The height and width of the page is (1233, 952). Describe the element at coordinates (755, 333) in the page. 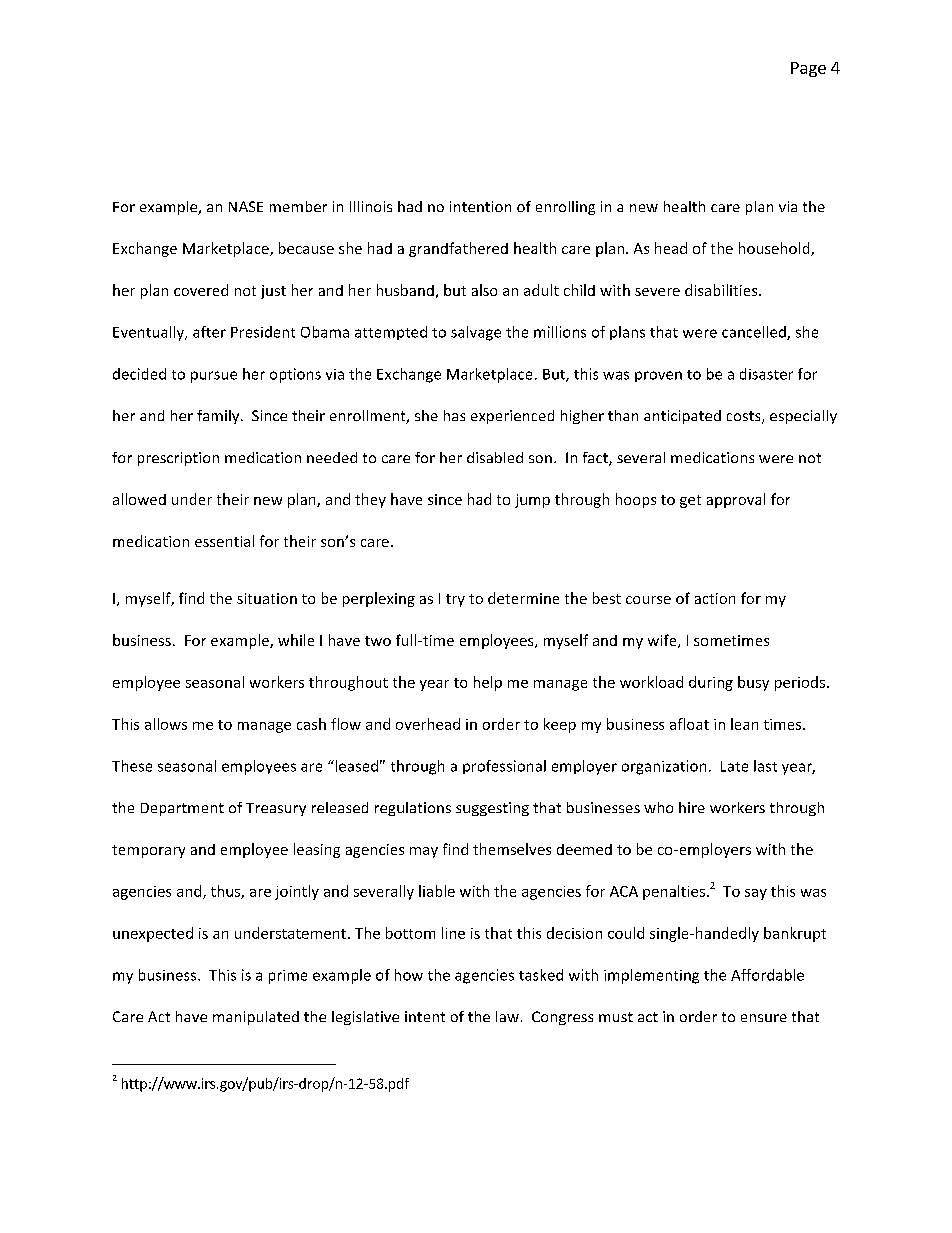

I see `cancelled` at that location.
